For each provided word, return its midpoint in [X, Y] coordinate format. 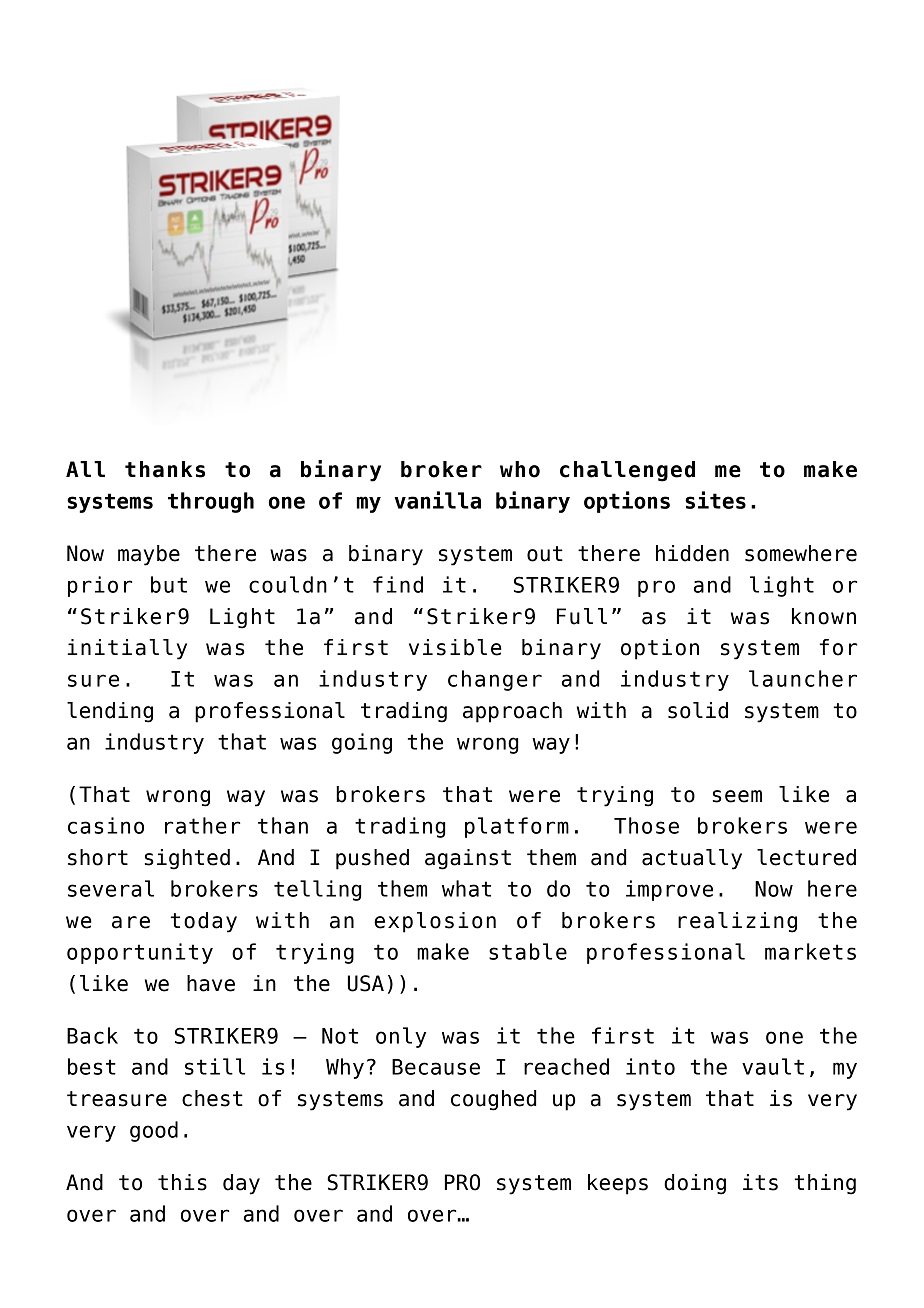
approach [512, 712]
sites [715, 500]
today [204, 922]
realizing [737, 922]
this [182, 1182]
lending [110, 712]
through [211, 502]
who [520, 469]
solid [698, 710]
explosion [435, 922]
